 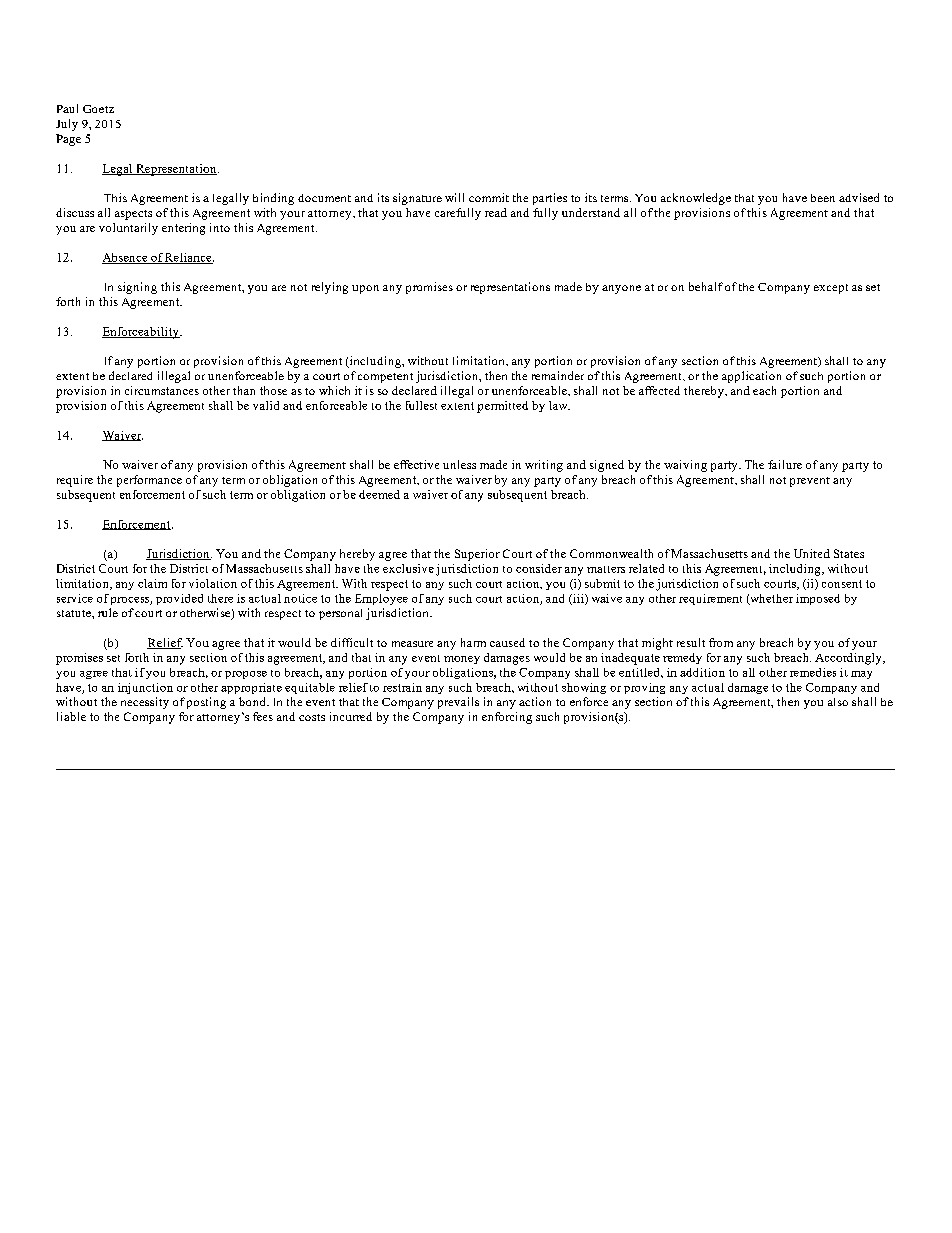 What do you see at coordinates (189, 258) in the image?
I see `Reliance` at bounding box center [189, 258].
